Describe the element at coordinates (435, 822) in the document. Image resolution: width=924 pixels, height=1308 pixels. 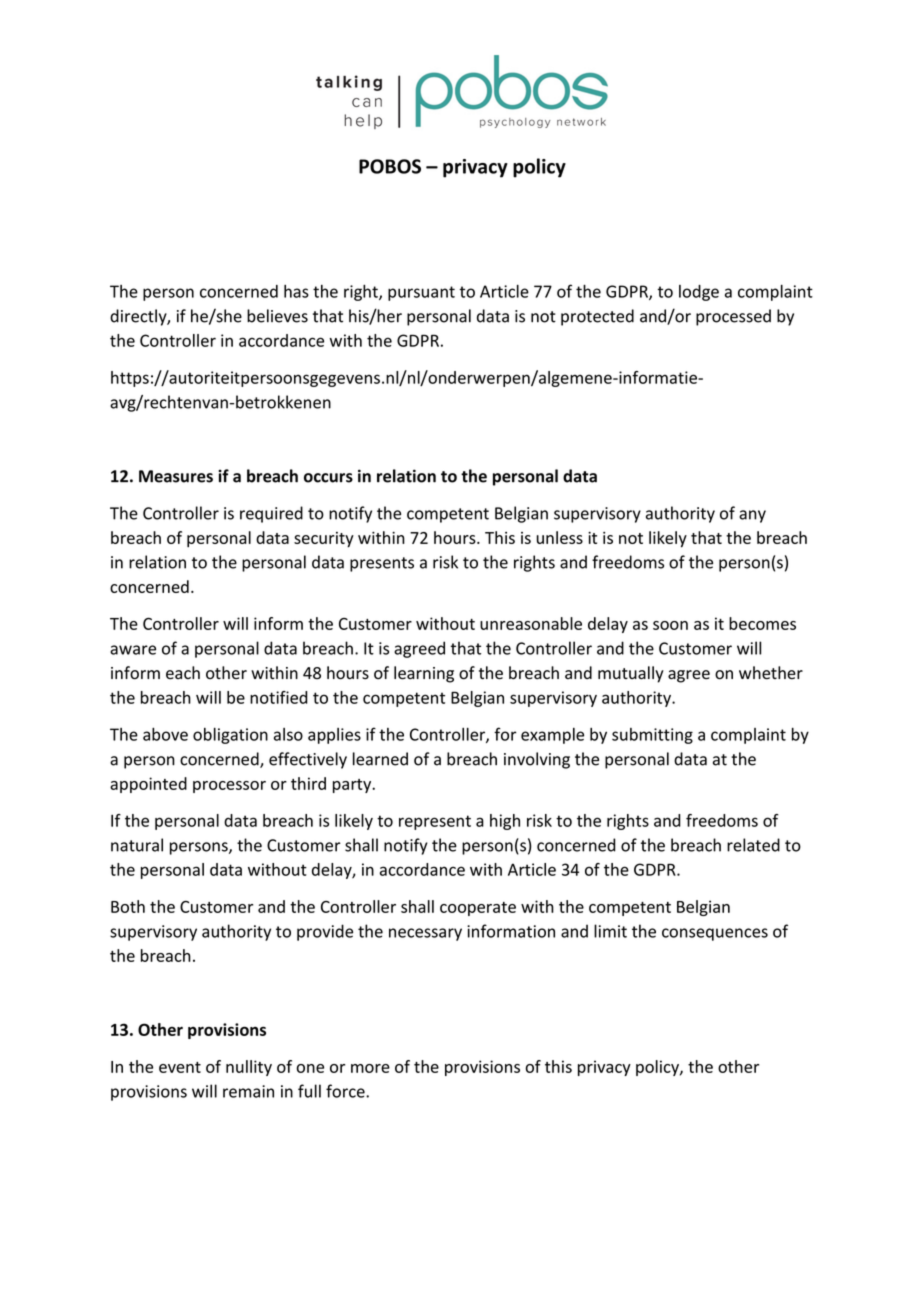
I see `represent` at that location.
